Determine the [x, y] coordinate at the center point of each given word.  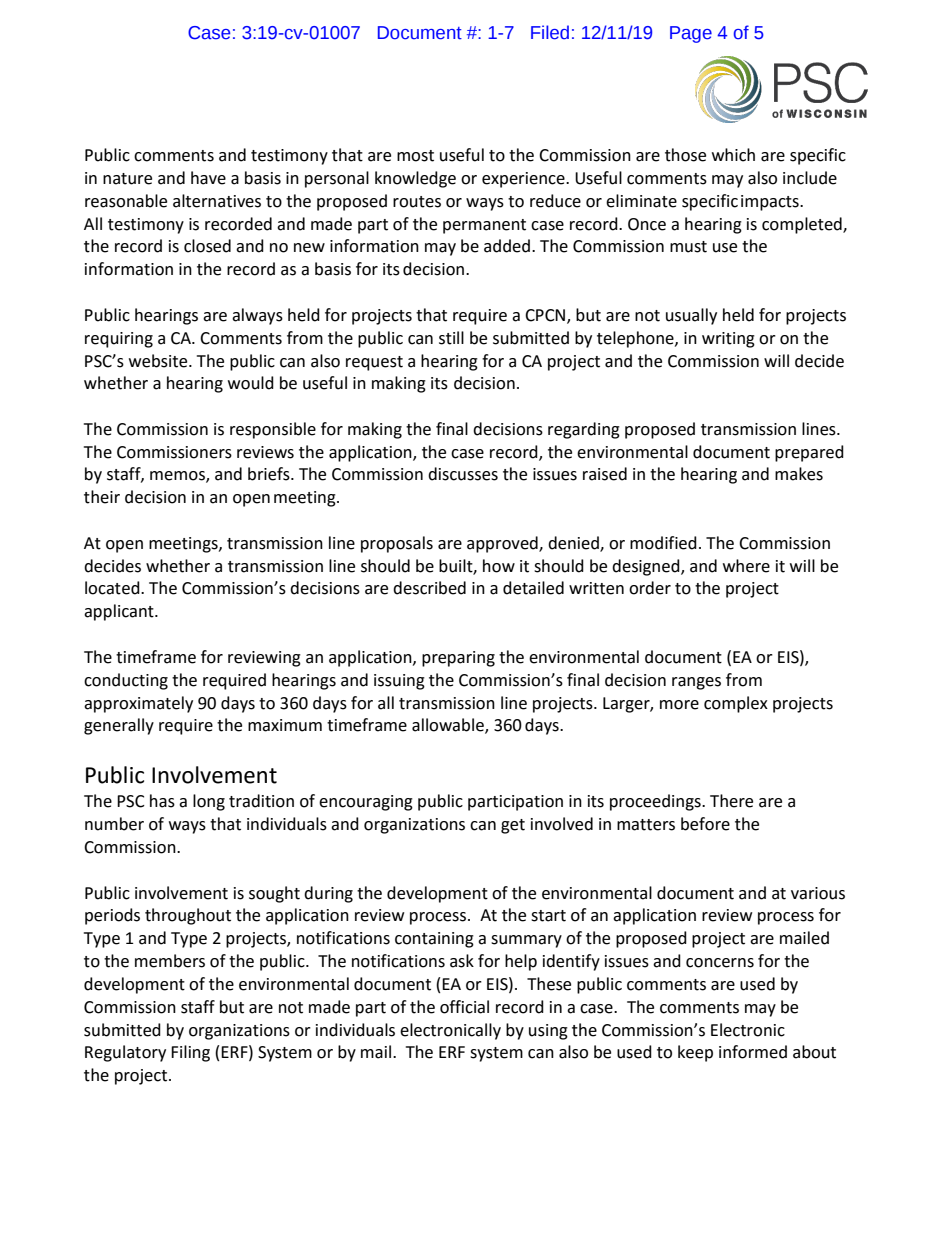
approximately [138, 704]
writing [728, 340]
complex [736, 704]
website [159, 361]
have [208, 178]
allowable [449, 726]
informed [753, 1052]
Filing [190, 1053]
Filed [550, 32]
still [451, 338]
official [464, 1007]
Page [691, 34]
